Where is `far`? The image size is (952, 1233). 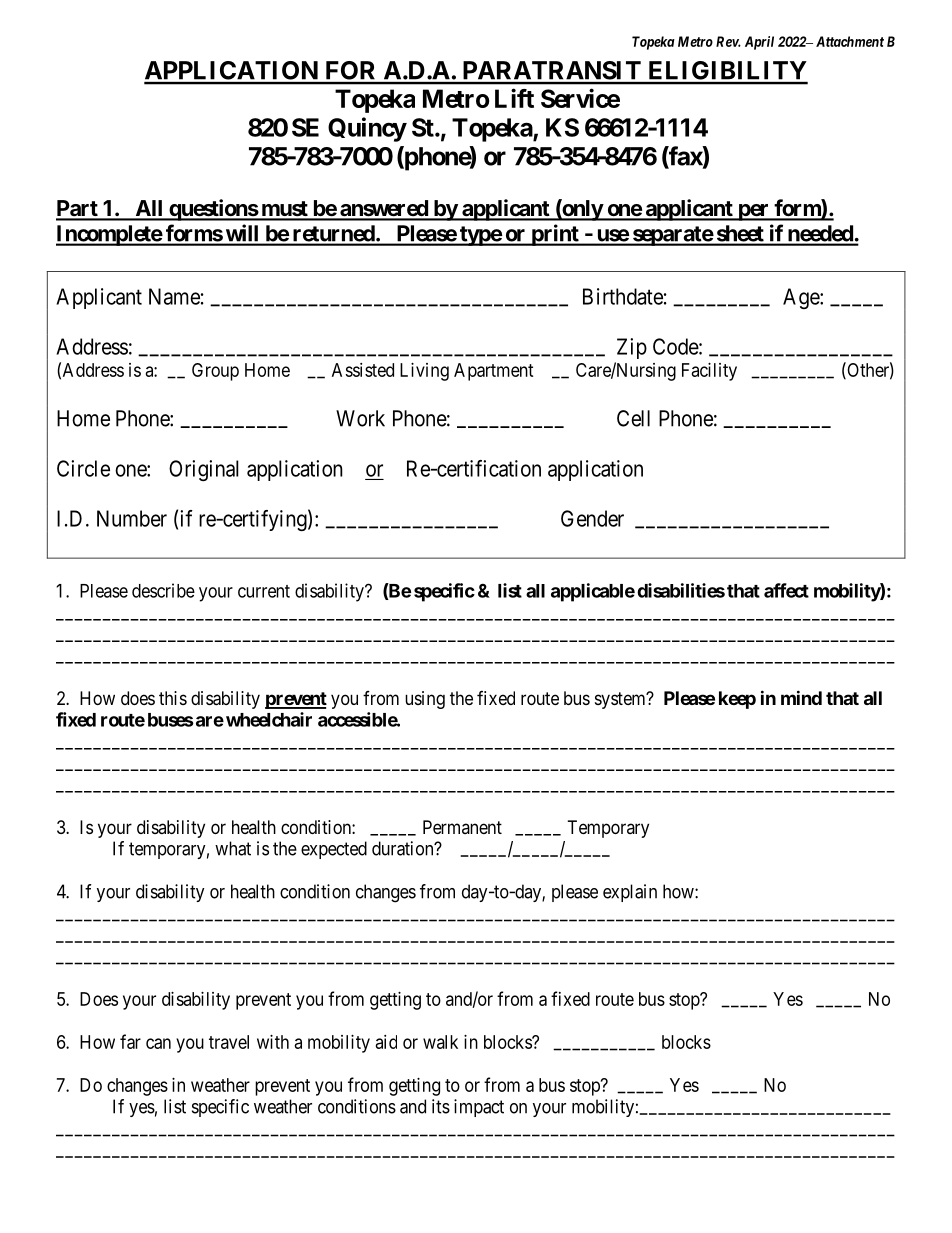
far is located at coordinates (130, 1041).
